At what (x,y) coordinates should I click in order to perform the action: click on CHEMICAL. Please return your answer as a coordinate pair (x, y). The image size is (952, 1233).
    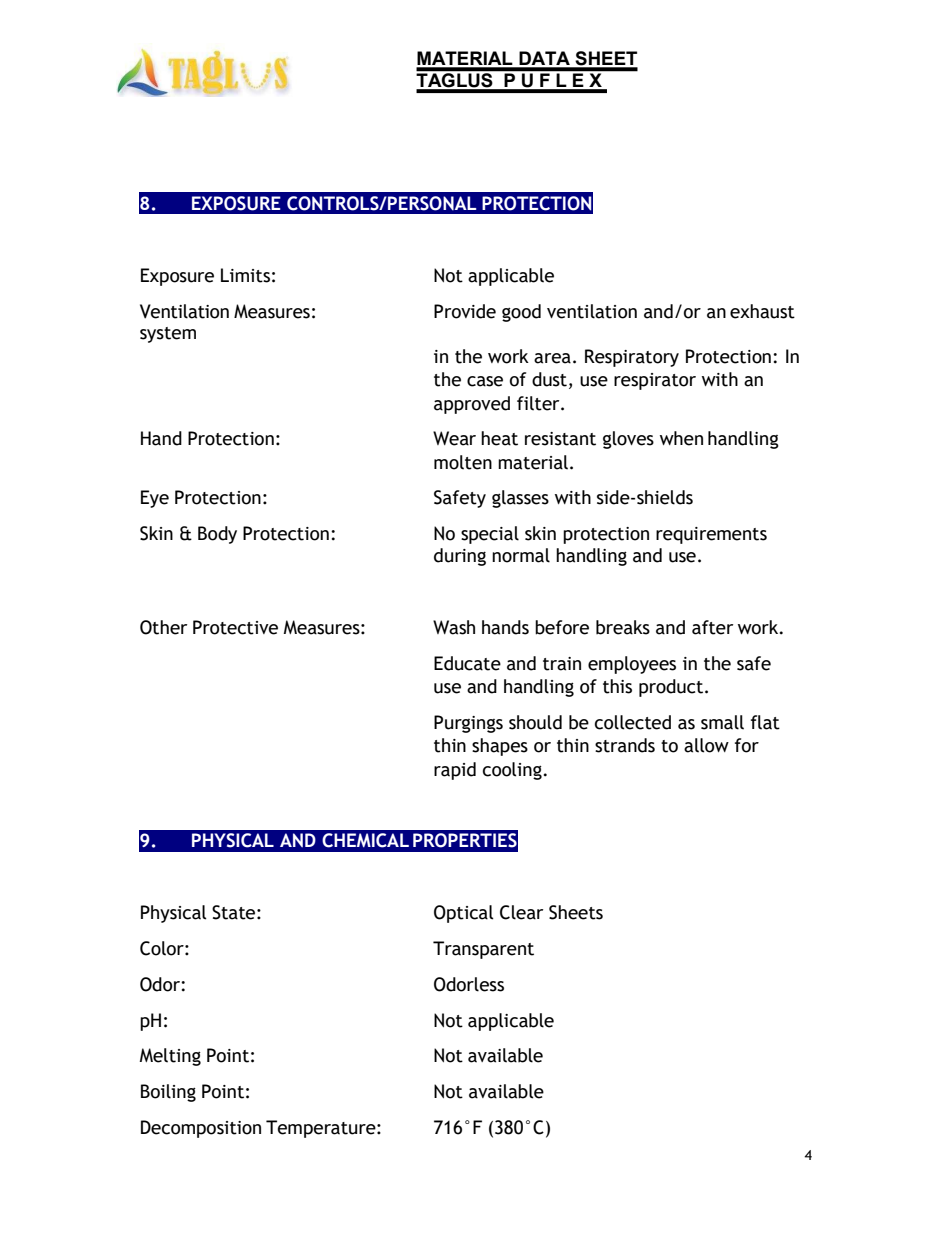
    Looking at the image, I should click on (365, 840).
